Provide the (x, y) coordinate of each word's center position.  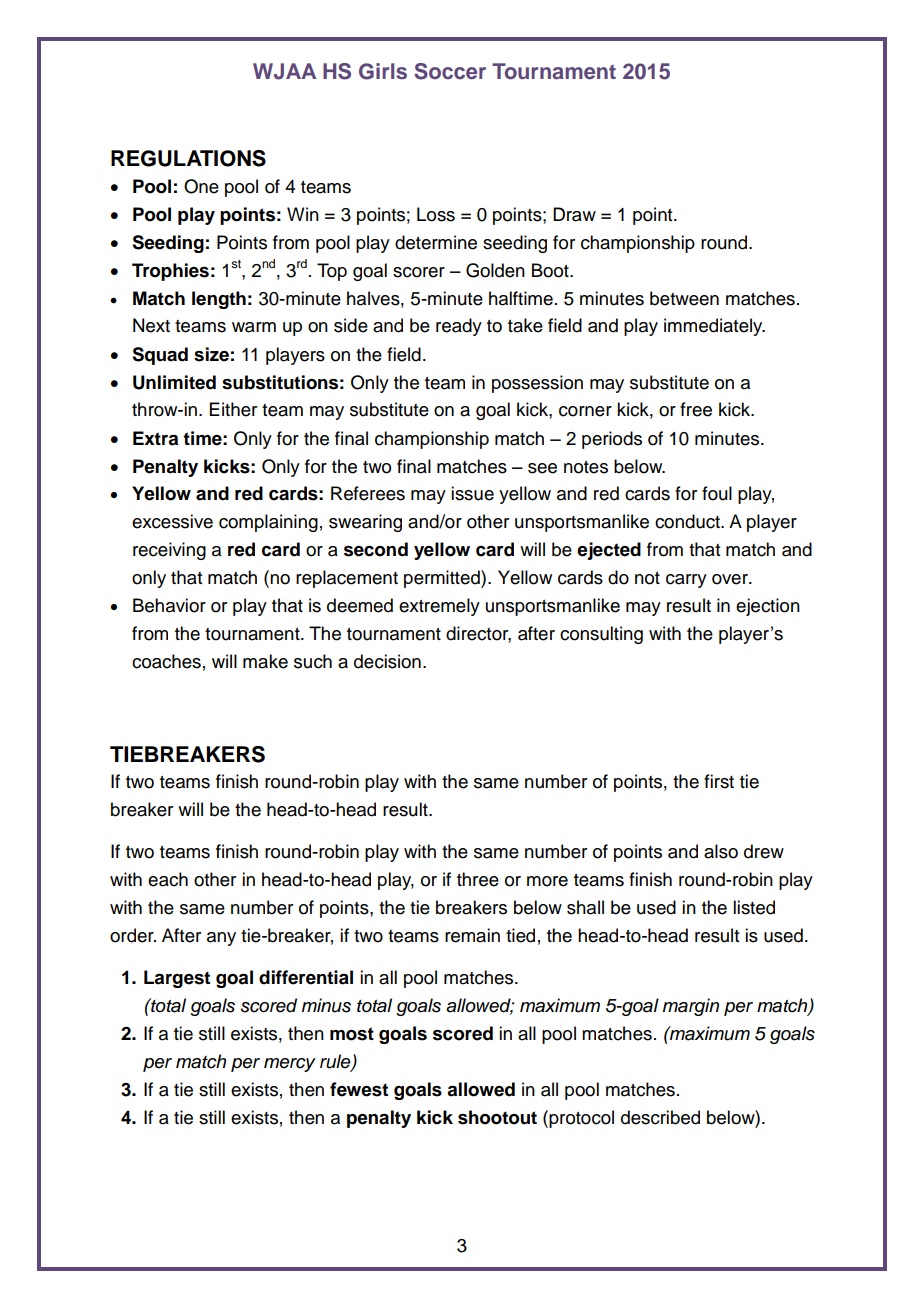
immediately (714, 327)
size (211, 354)
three (478, 879)
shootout (497, 1117)
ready (459, 327)
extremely (439, 607)
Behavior (169, 605)
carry (686, 581)
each (168, 879)
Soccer (450, 71)
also (721, 851)
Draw (574, 214)
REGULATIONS (188, 158)
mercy (290, 1065)
